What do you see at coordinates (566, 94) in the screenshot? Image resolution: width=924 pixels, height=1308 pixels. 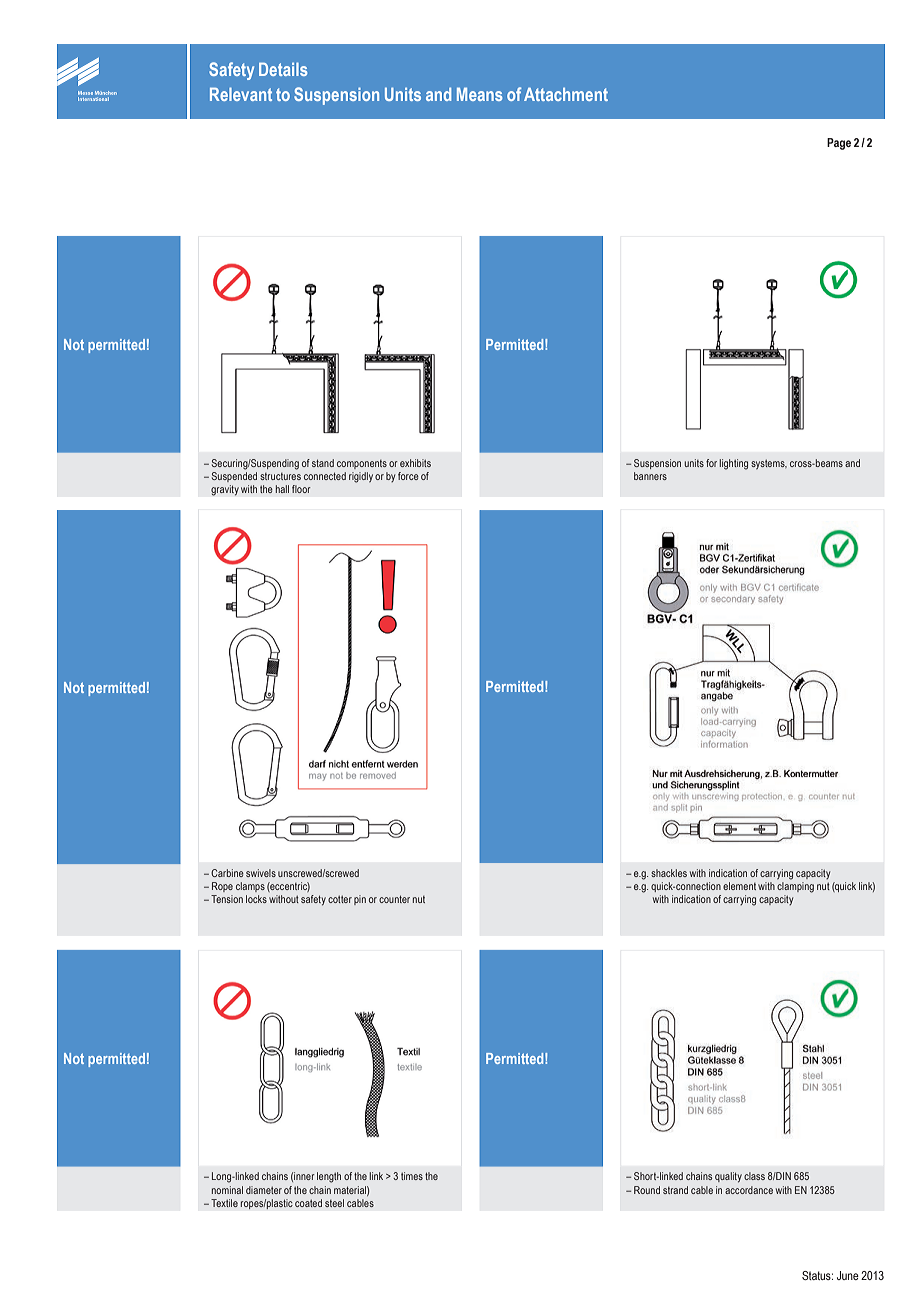 I see `Attachment` at bounding box center [566, 94].
